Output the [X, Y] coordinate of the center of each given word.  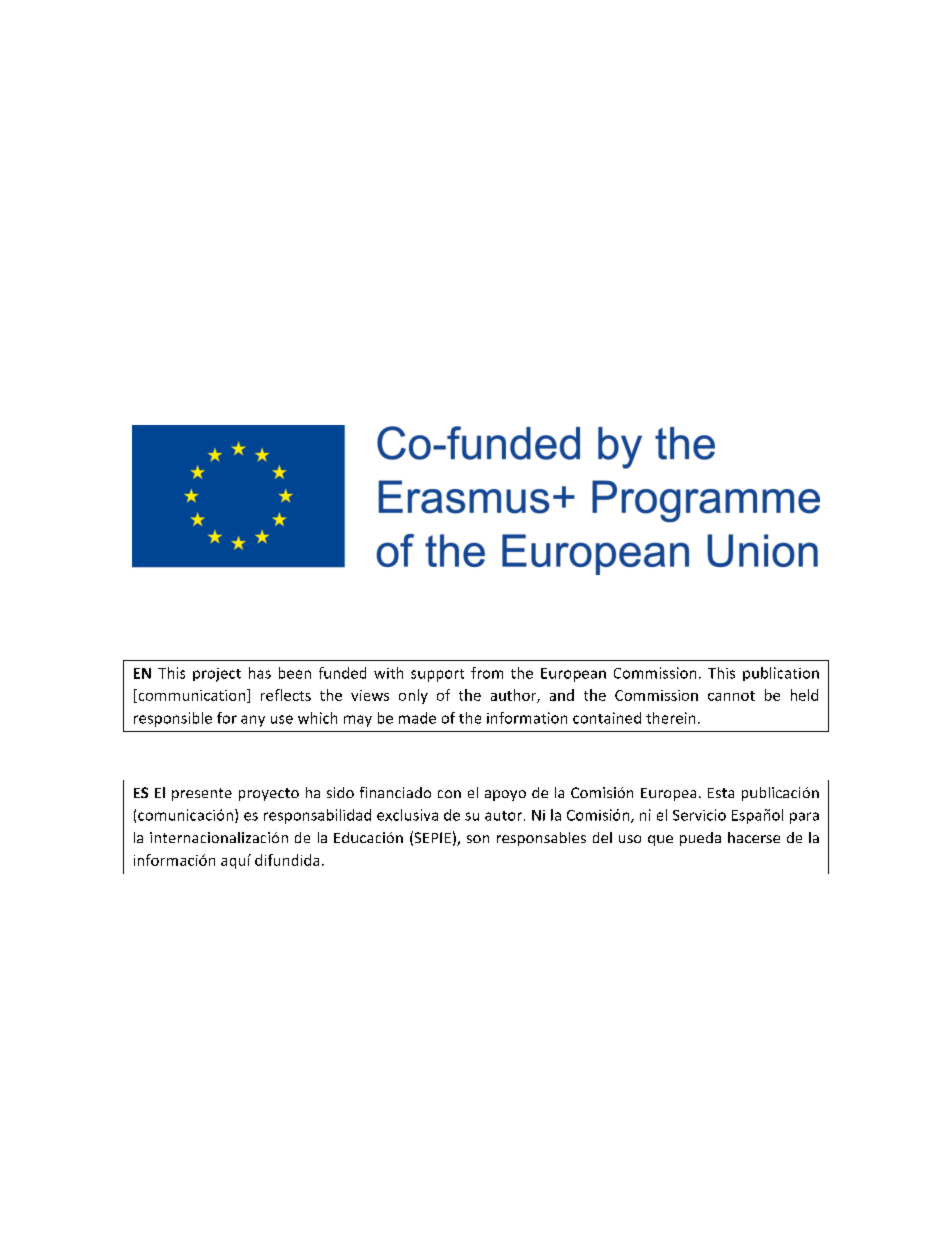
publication [781, 674]
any [253, 721]
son [478, 839]
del [602, 837]
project [217, 675]
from [487, 673]
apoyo [505, 795]
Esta [721, 793]
